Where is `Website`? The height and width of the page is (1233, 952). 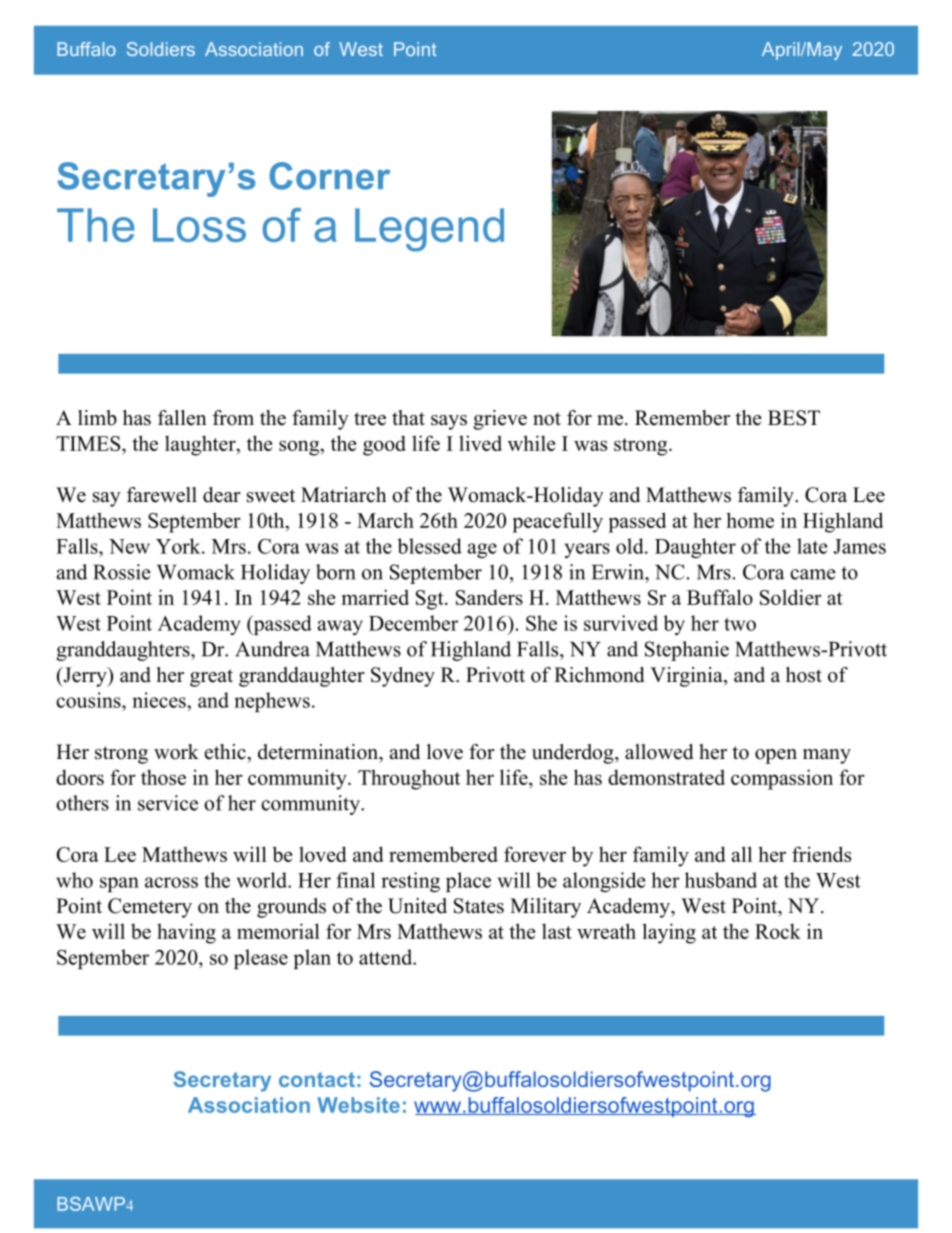 Website is located at coordinates (358, 1105).
